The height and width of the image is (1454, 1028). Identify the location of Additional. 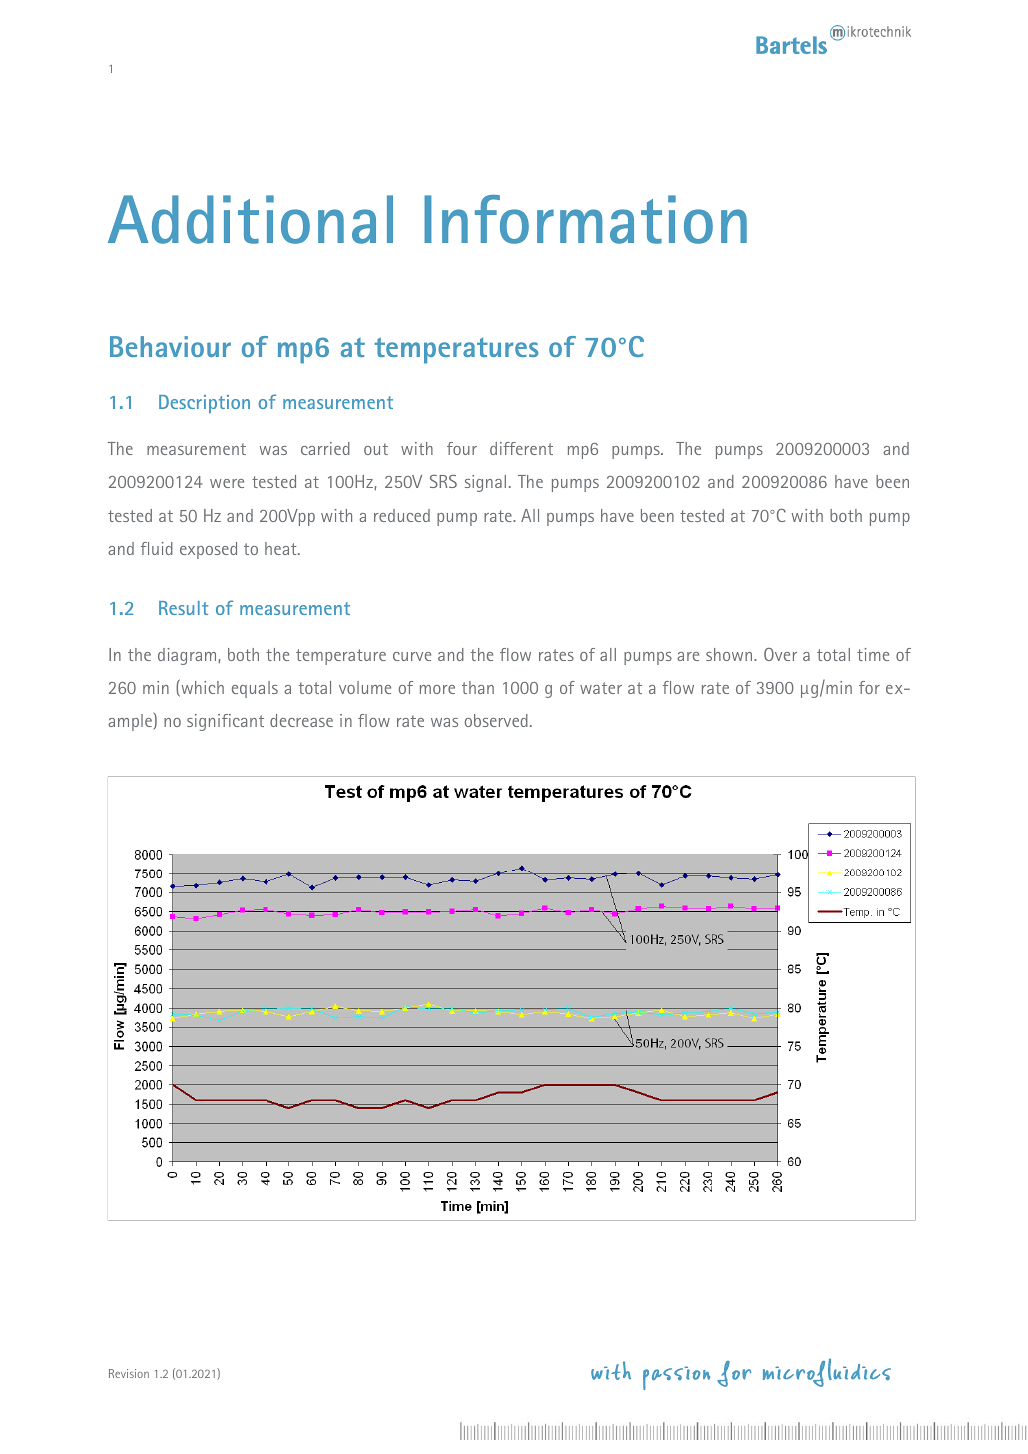
(250, 219).
